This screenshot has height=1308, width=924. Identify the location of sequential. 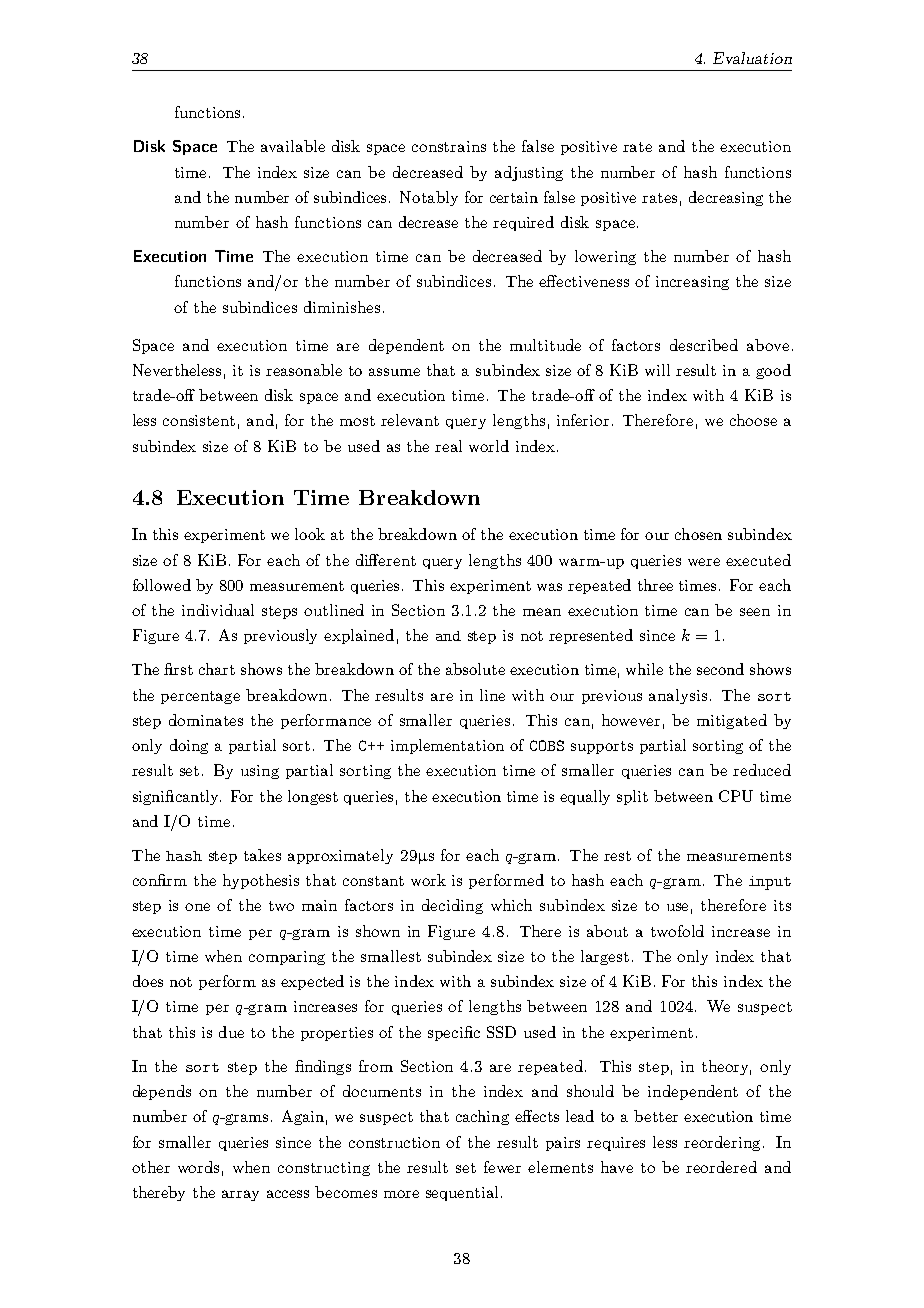
(462, 1193).
